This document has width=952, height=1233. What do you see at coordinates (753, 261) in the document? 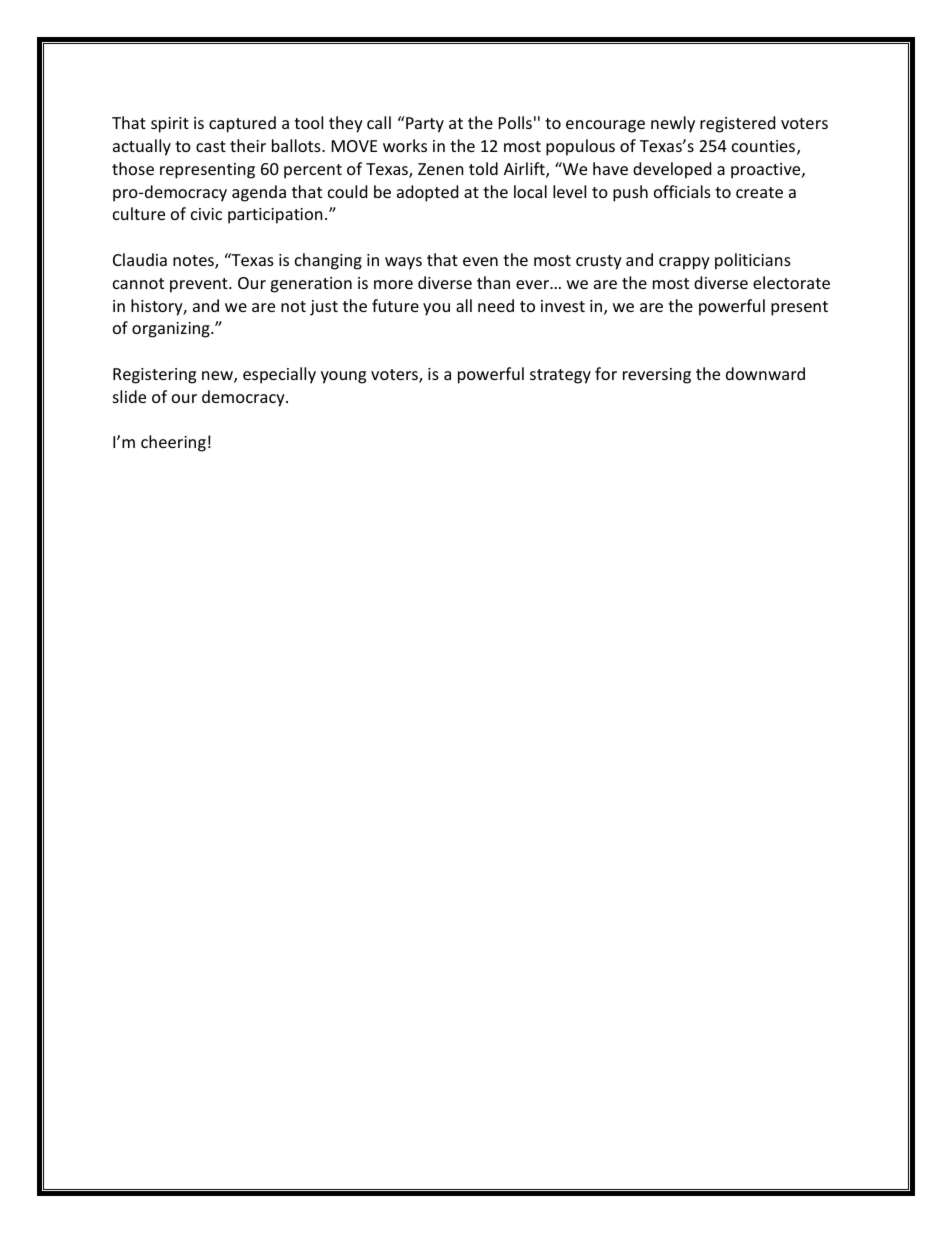
I see `politicians` at bounding box center [753, 261].
